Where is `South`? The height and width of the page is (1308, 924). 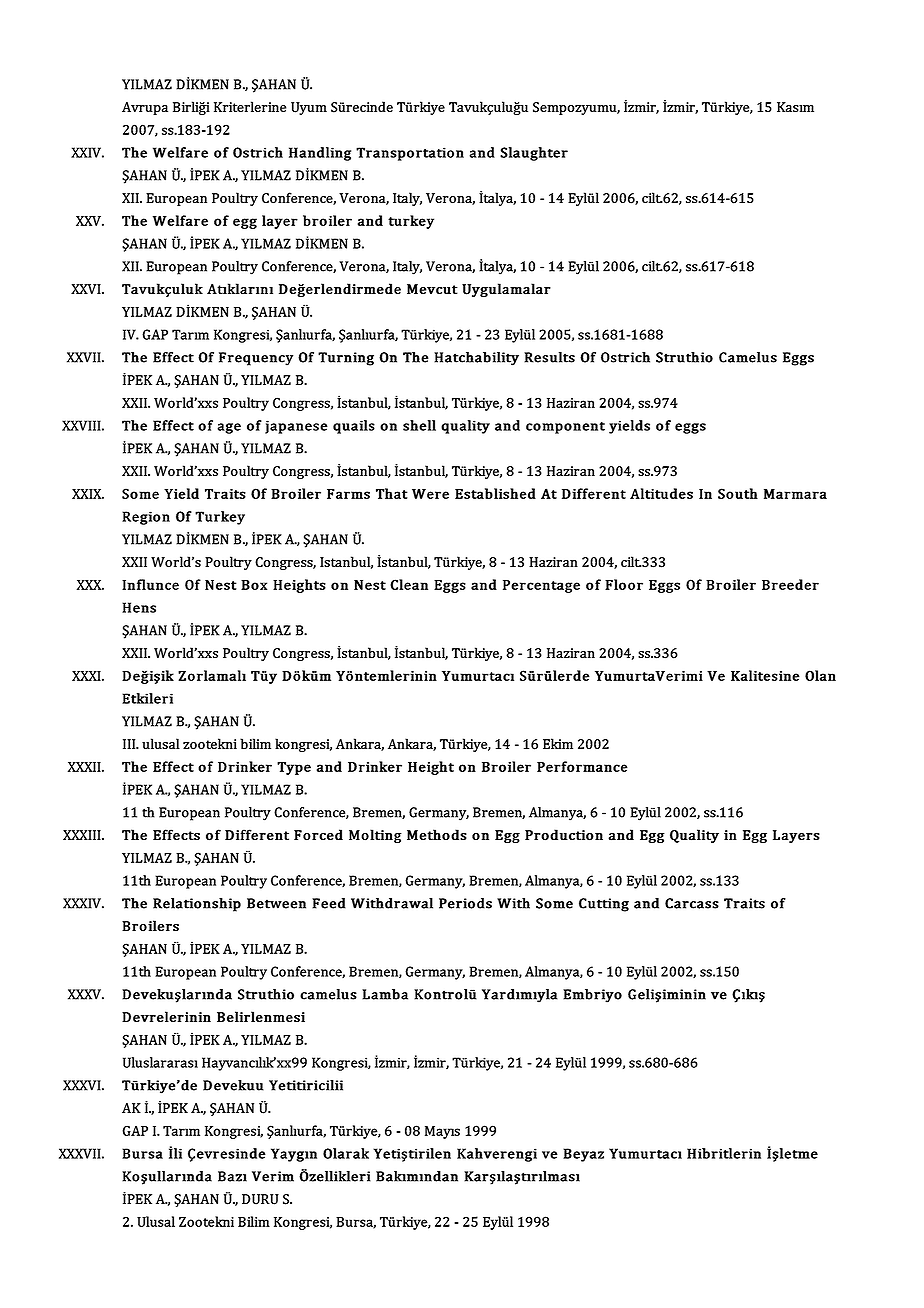 South is located at coordinates (738, 493).
